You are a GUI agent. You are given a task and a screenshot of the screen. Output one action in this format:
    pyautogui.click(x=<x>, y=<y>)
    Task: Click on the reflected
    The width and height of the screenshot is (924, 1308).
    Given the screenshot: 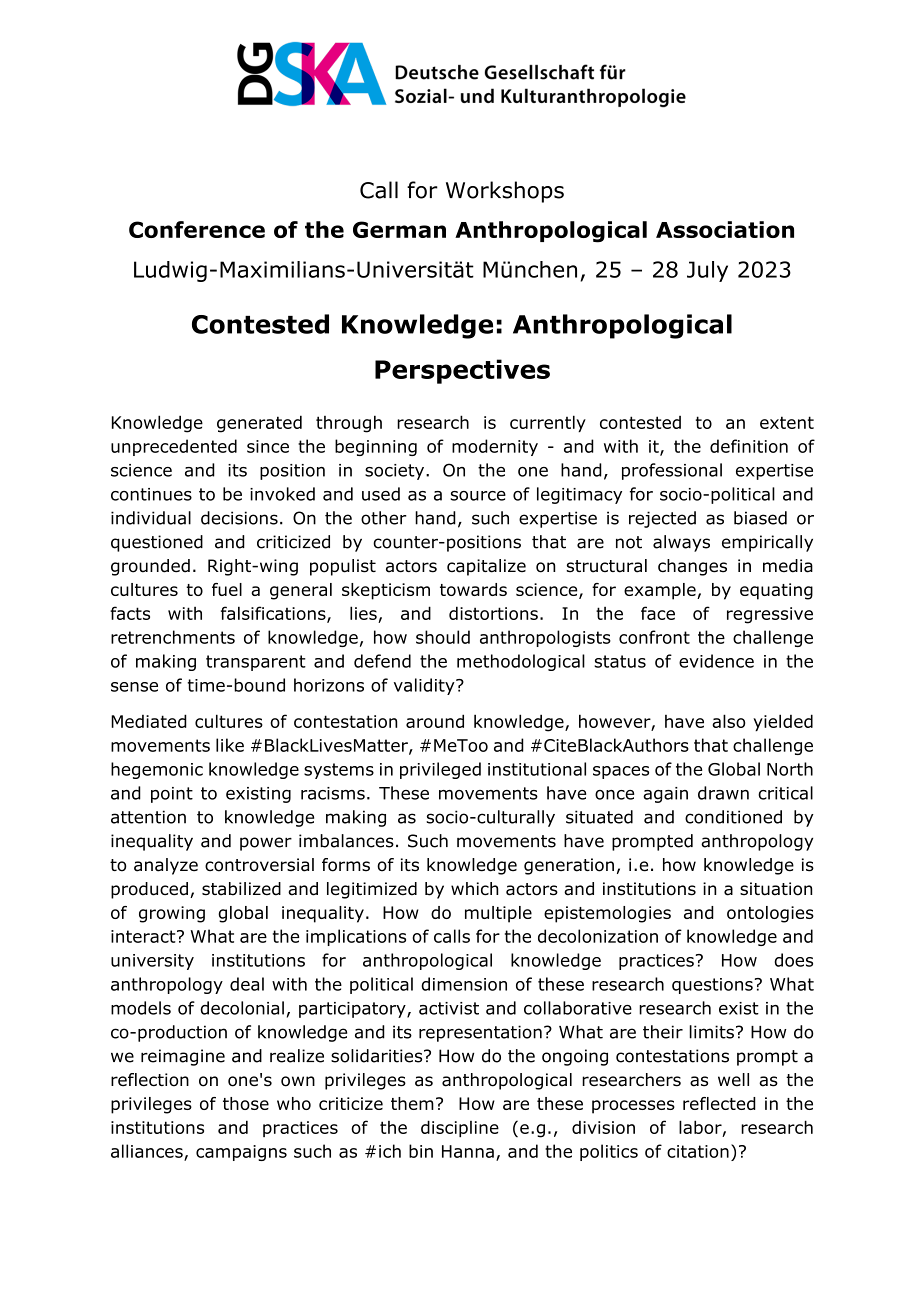 What is the action you would take?
    pyautogui.click(x=719, y=1103)
